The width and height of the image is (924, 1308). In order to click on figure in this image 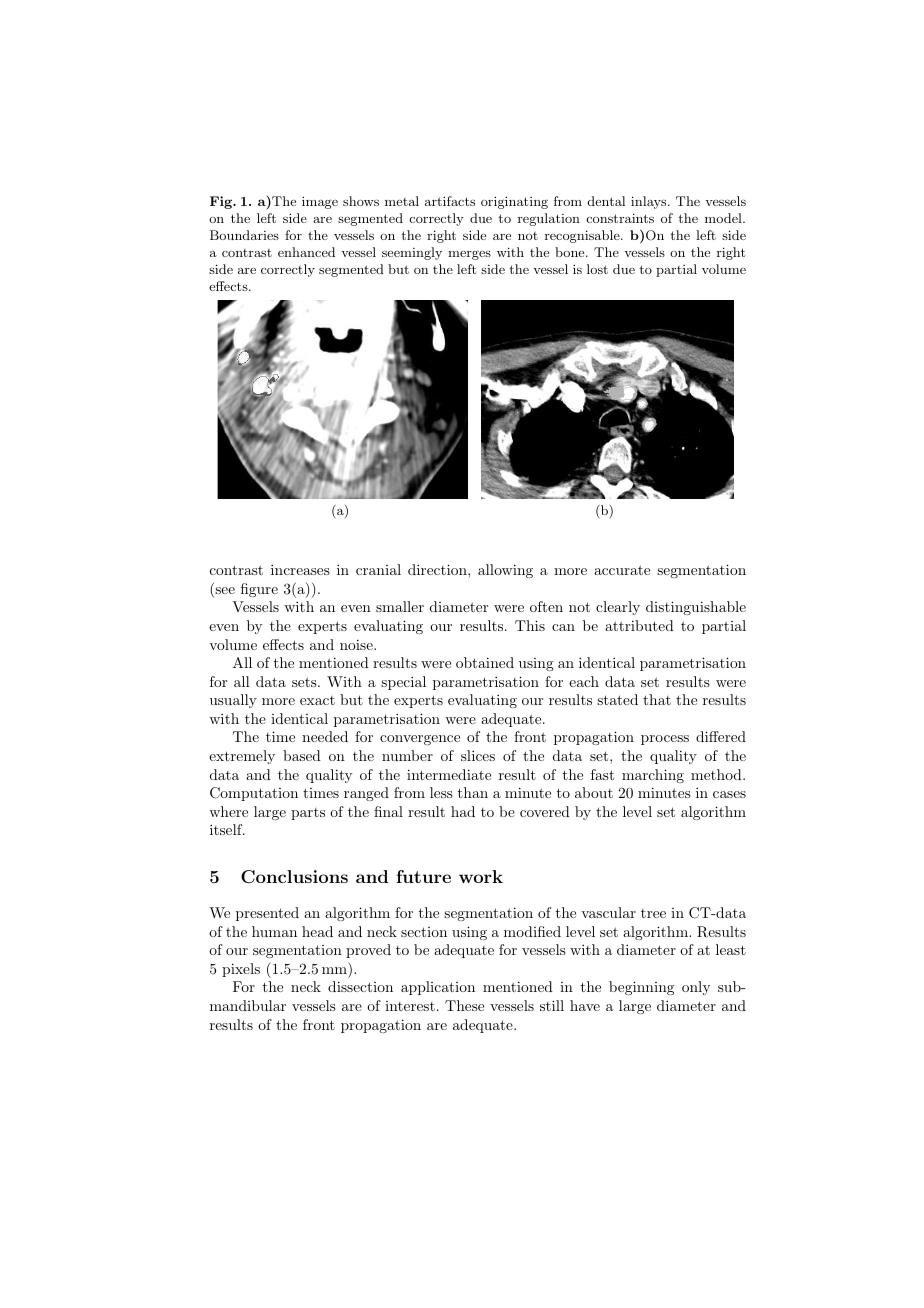, I will do `click(259, 590)`.
